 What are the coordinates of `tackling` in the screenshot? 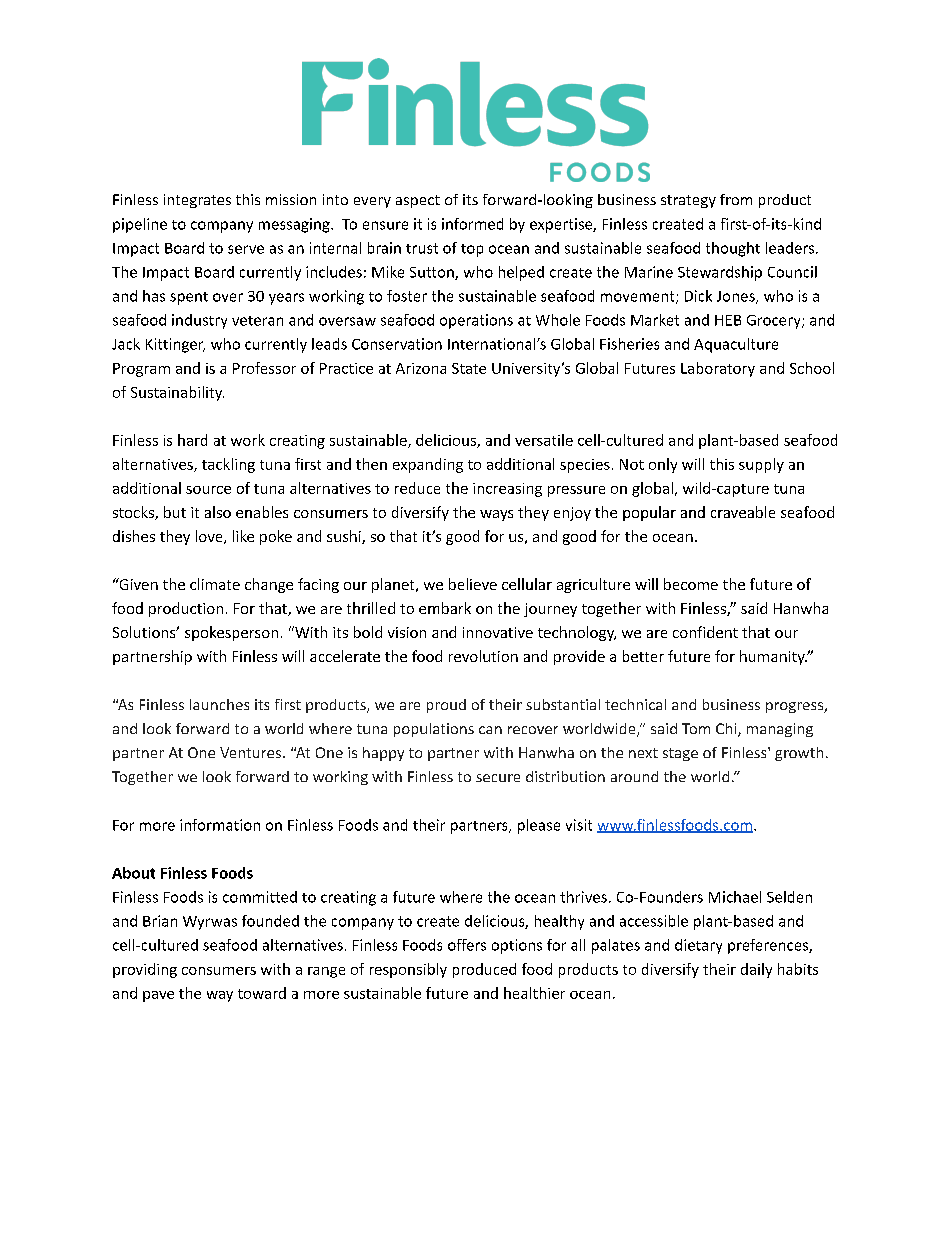 It's located at (228, 465).
